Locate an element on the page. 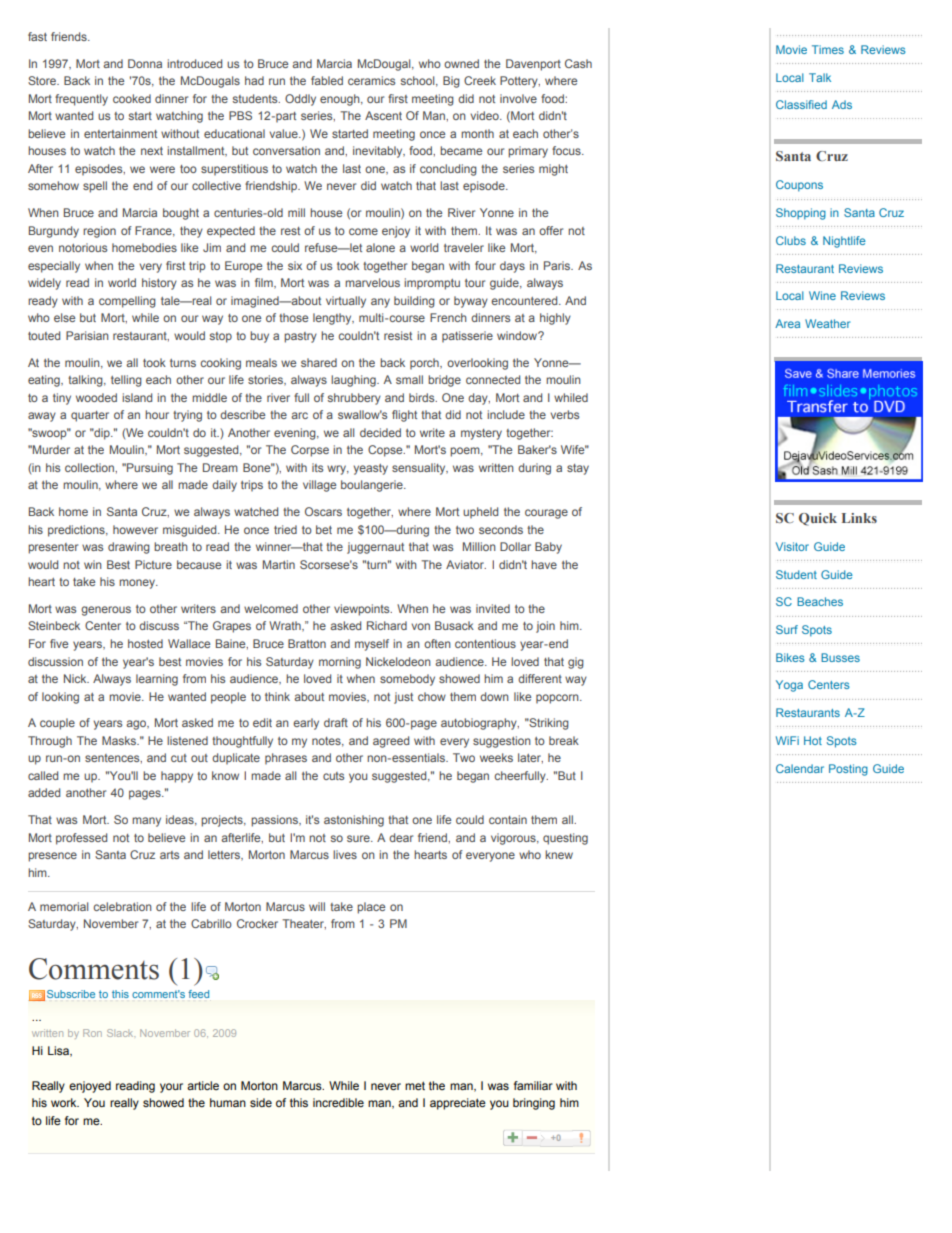 This image has width=952, height=1233. many is located at coordinates (146, 822).
